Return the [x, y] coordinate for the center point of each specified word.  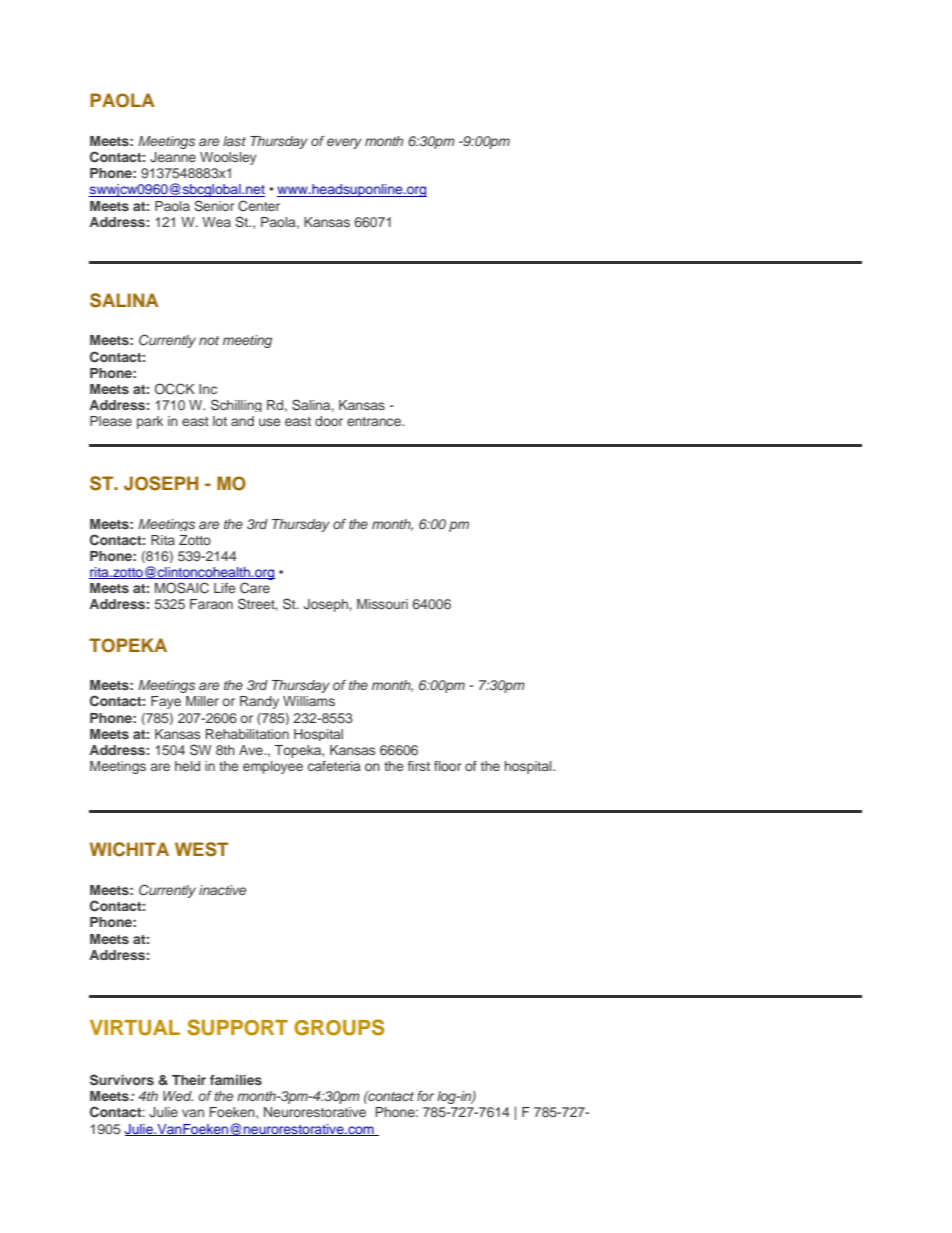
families [236, 1080]
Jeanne [173, 157]
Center [259, 206]
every [344, 143]
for [425, 1096]
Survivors [122, 1080]
